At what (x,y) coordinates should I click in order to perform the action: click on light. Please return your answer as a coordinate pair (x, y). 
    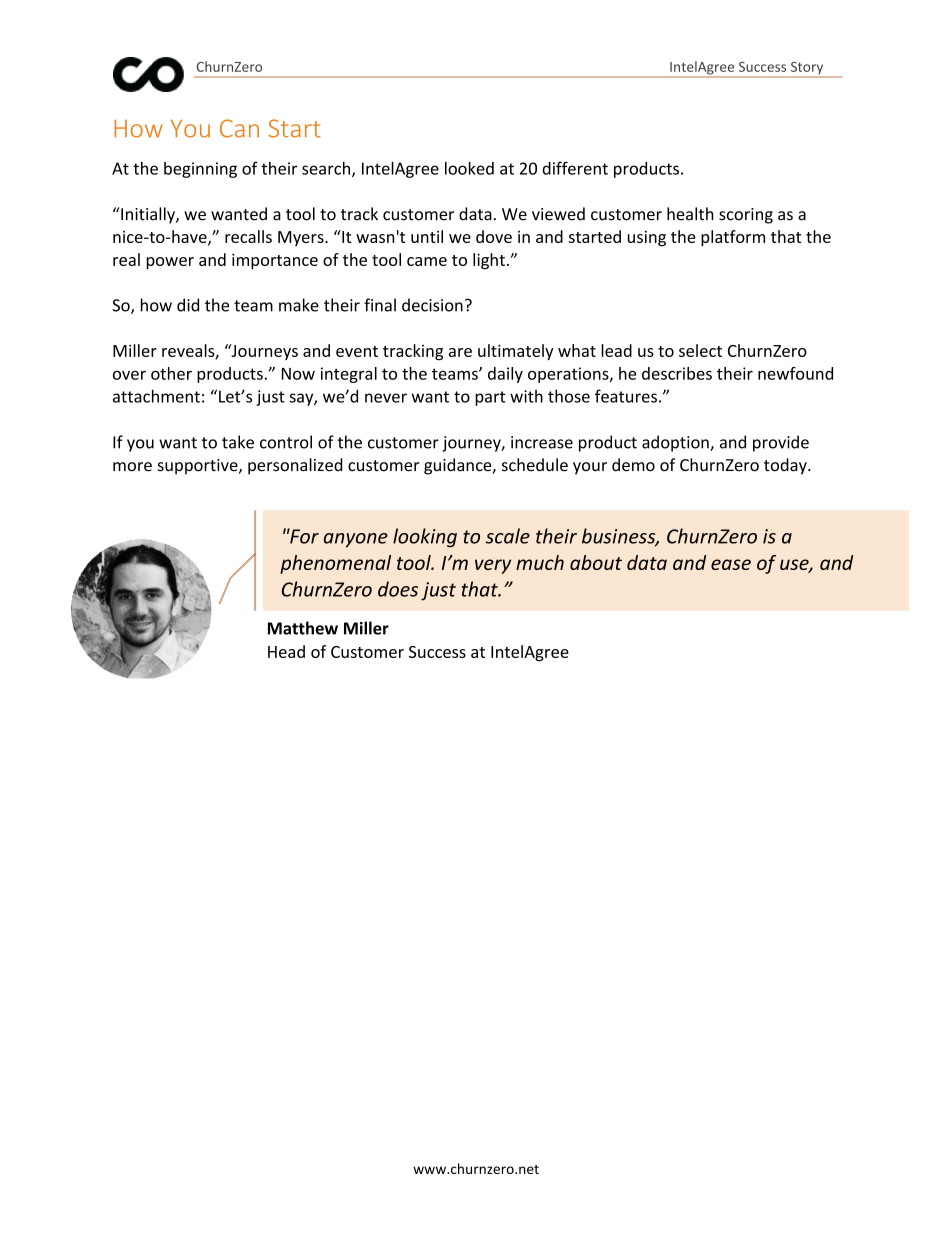
    Looking at the image, I should click on (489, 261).
